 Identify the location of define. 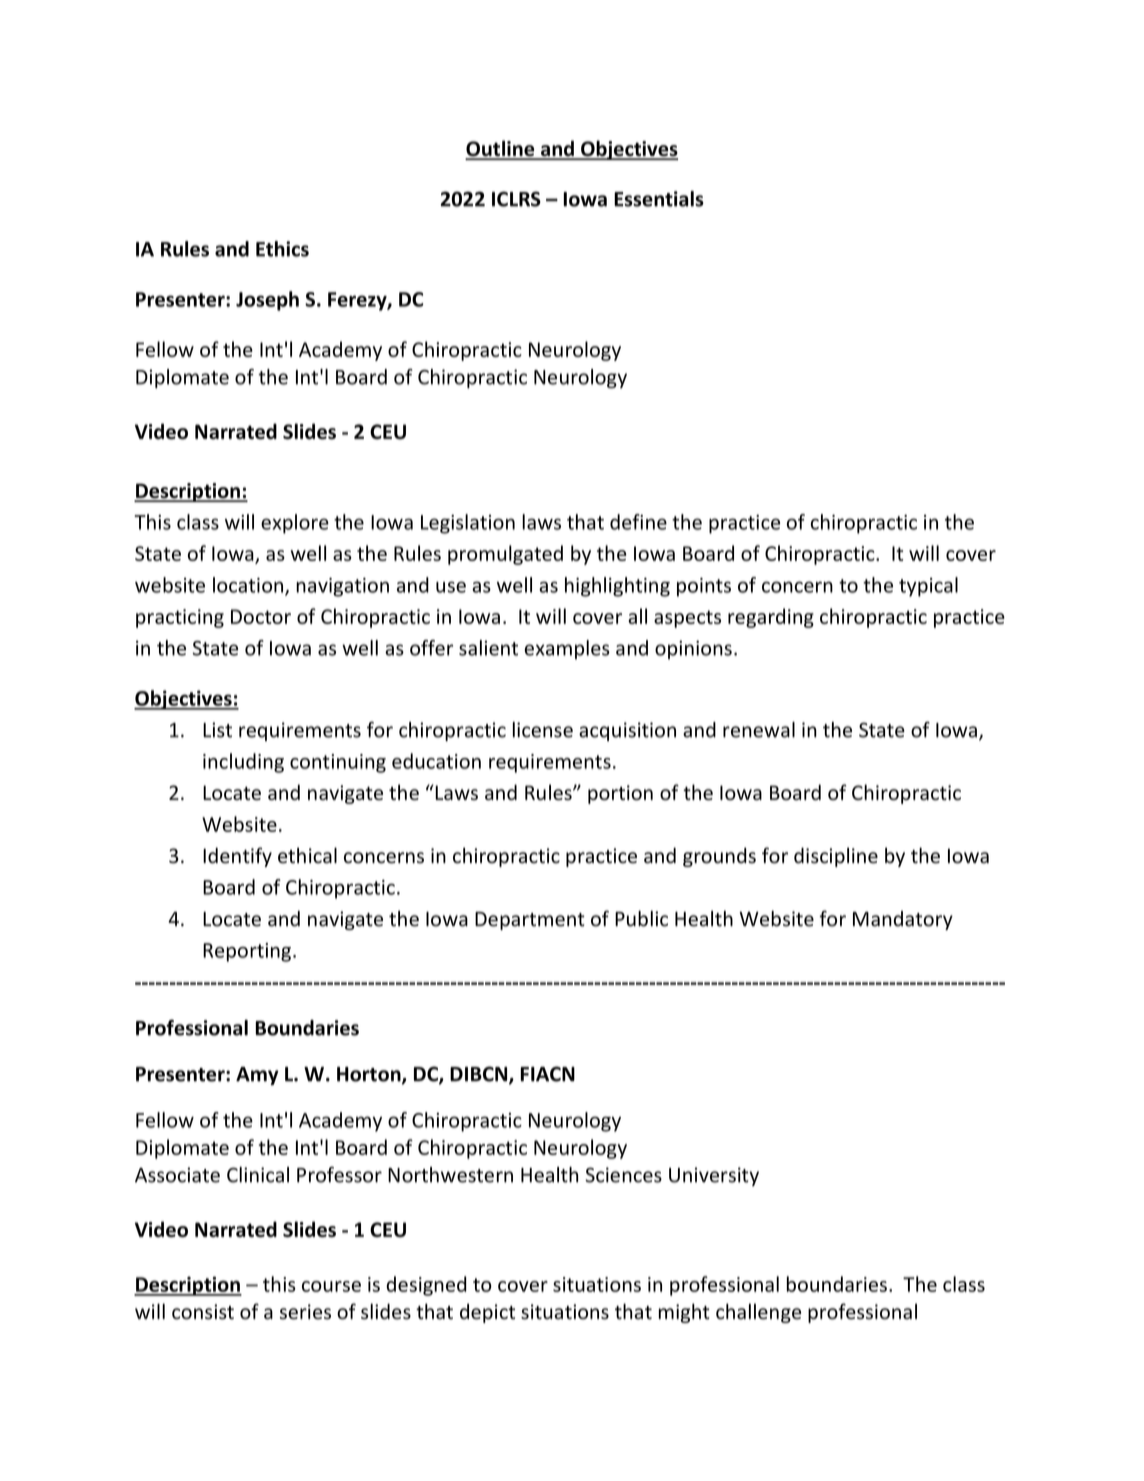
(638, 522).
